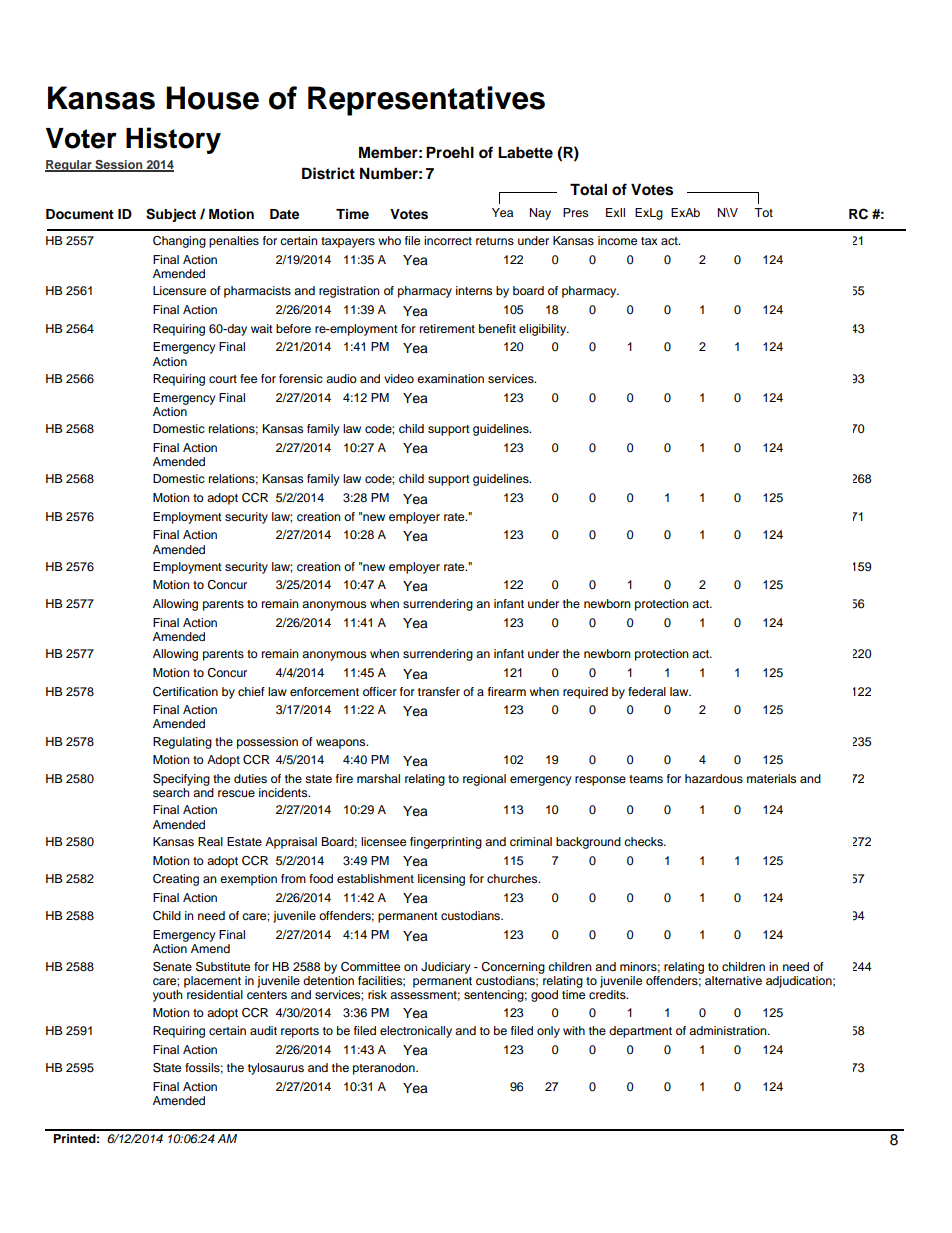 The width and height of the image is (952, 1233). I want to click on fingerprinting, so click(446, 843).
